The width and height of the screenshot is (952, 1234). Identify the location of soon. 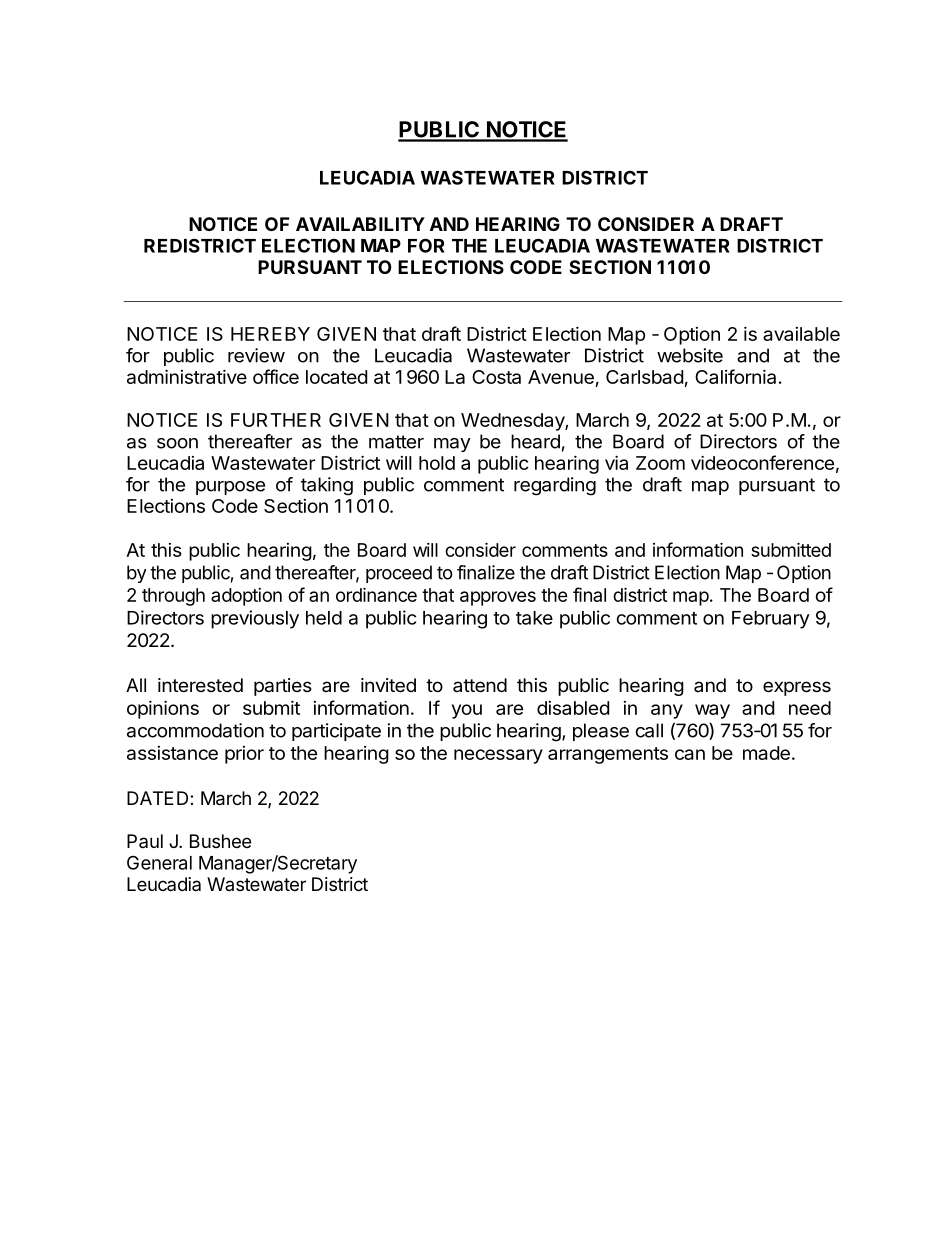
(177, 443).
